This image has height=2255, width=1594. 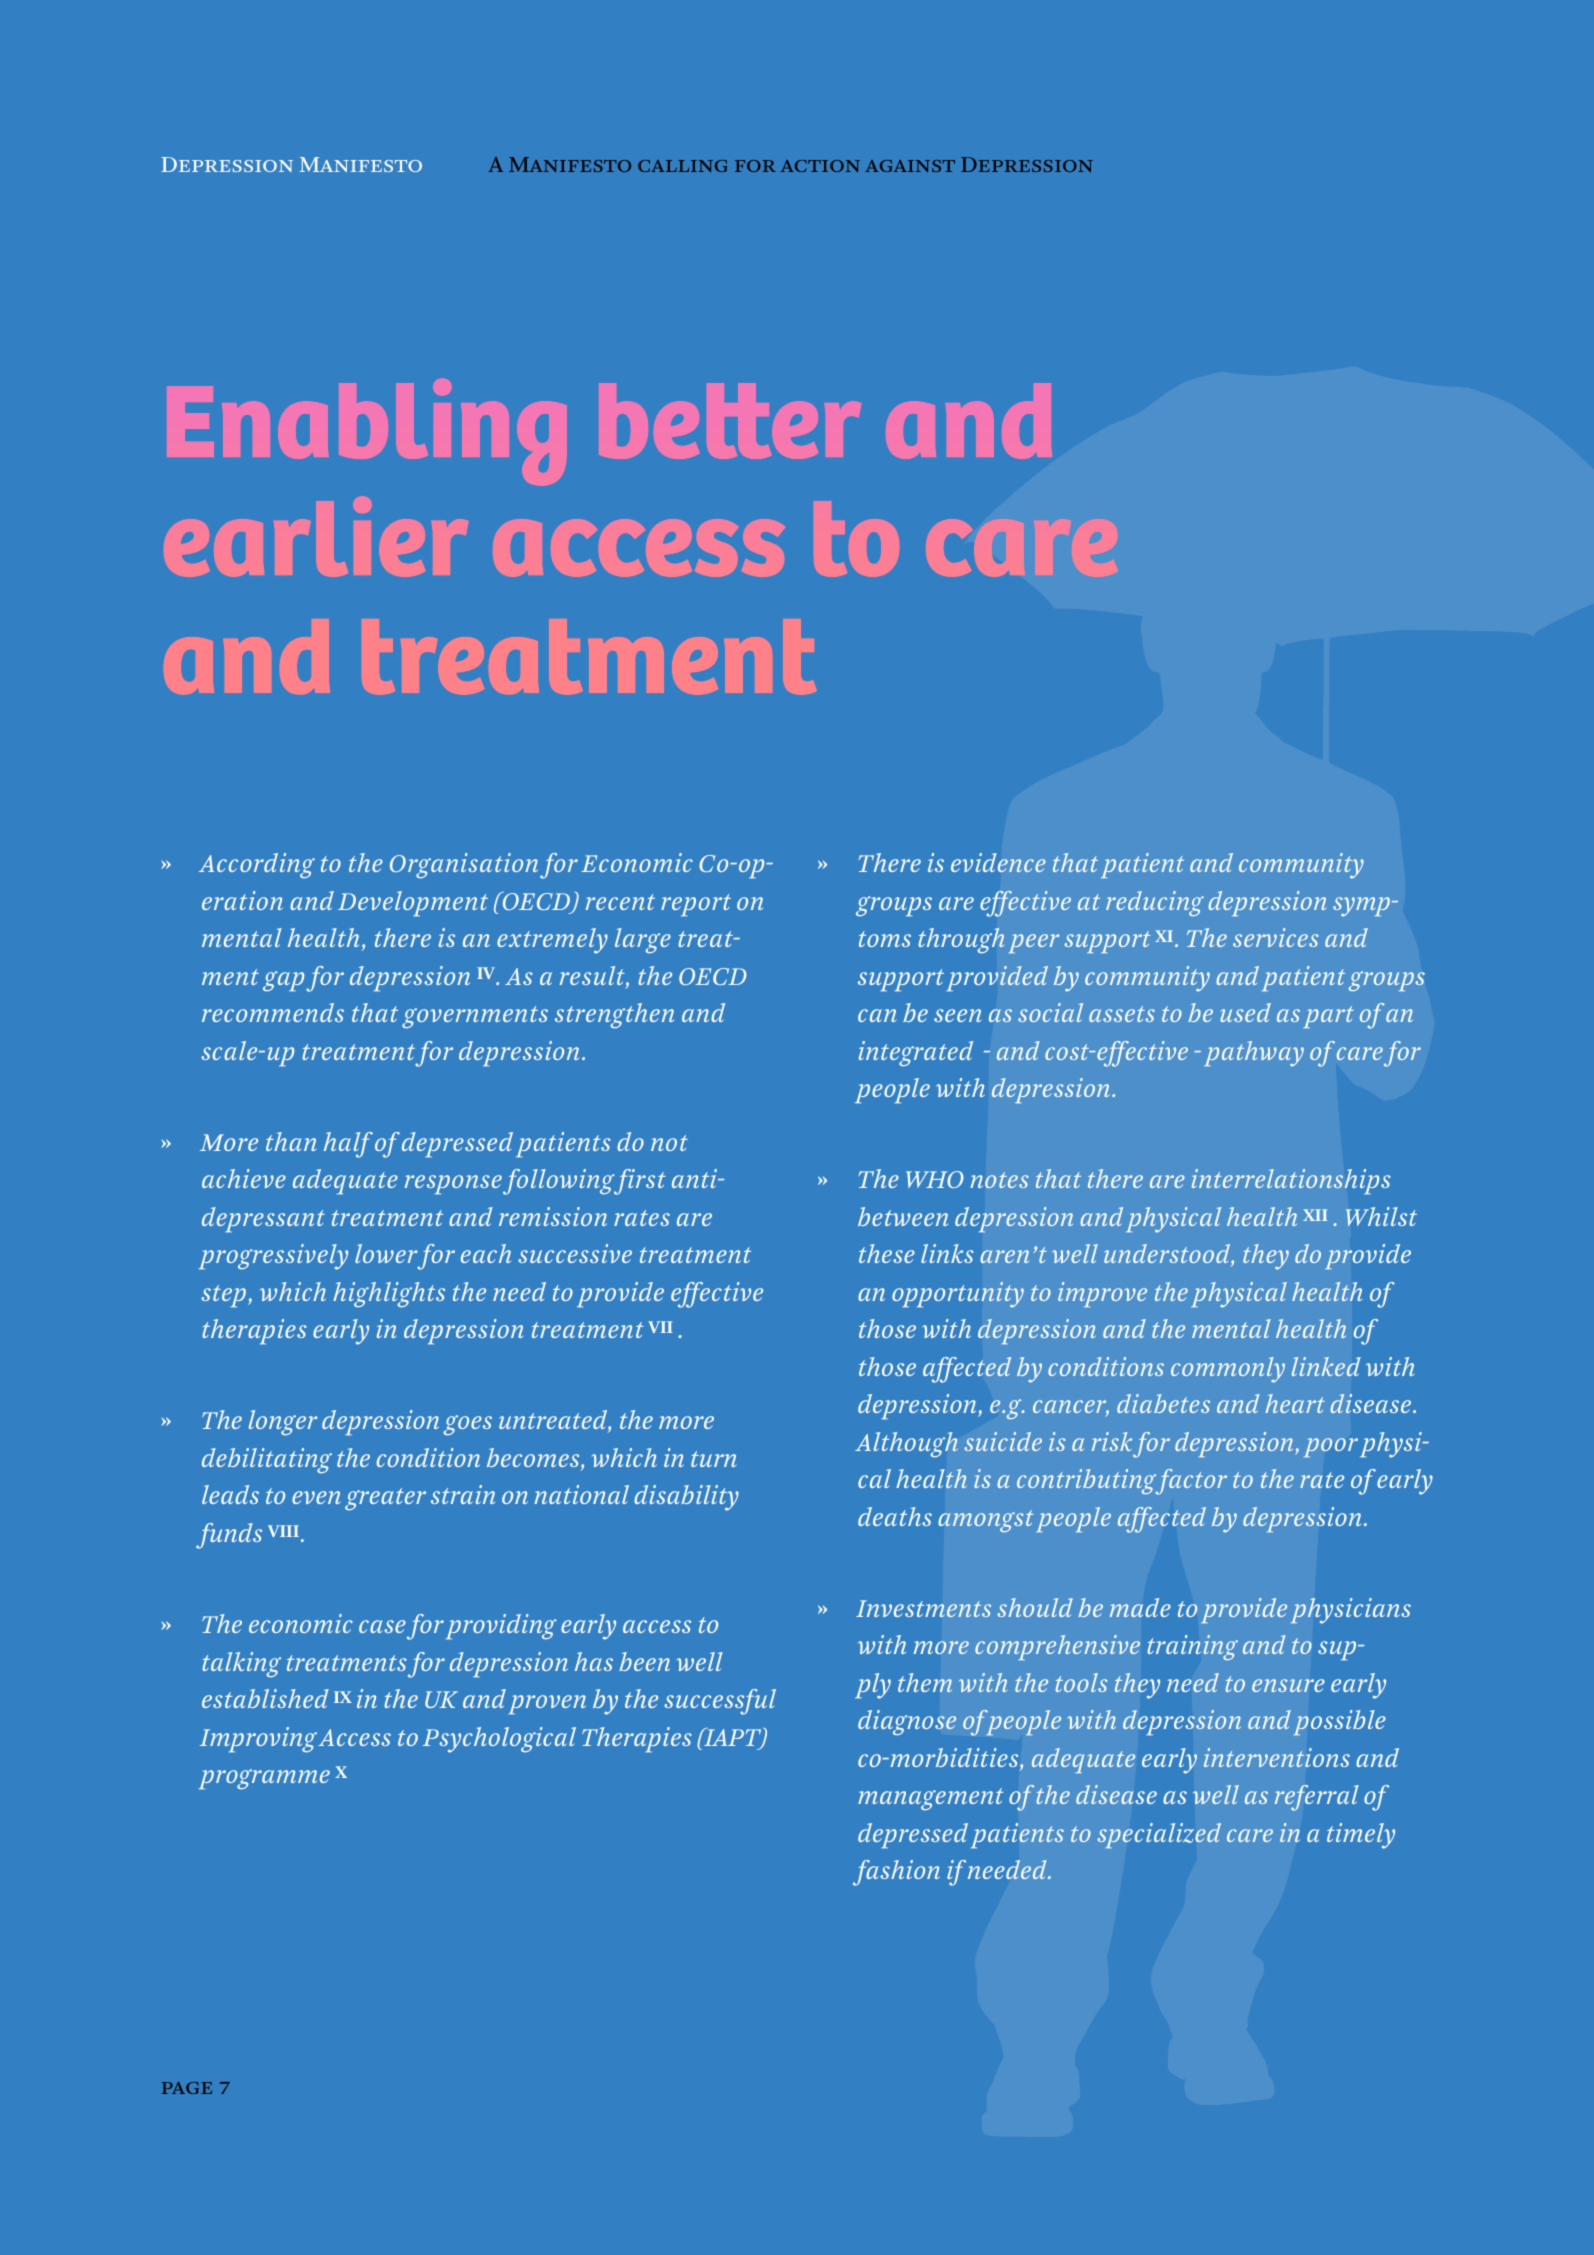 I want to click on fashion, so click(x=896, y=1873).
